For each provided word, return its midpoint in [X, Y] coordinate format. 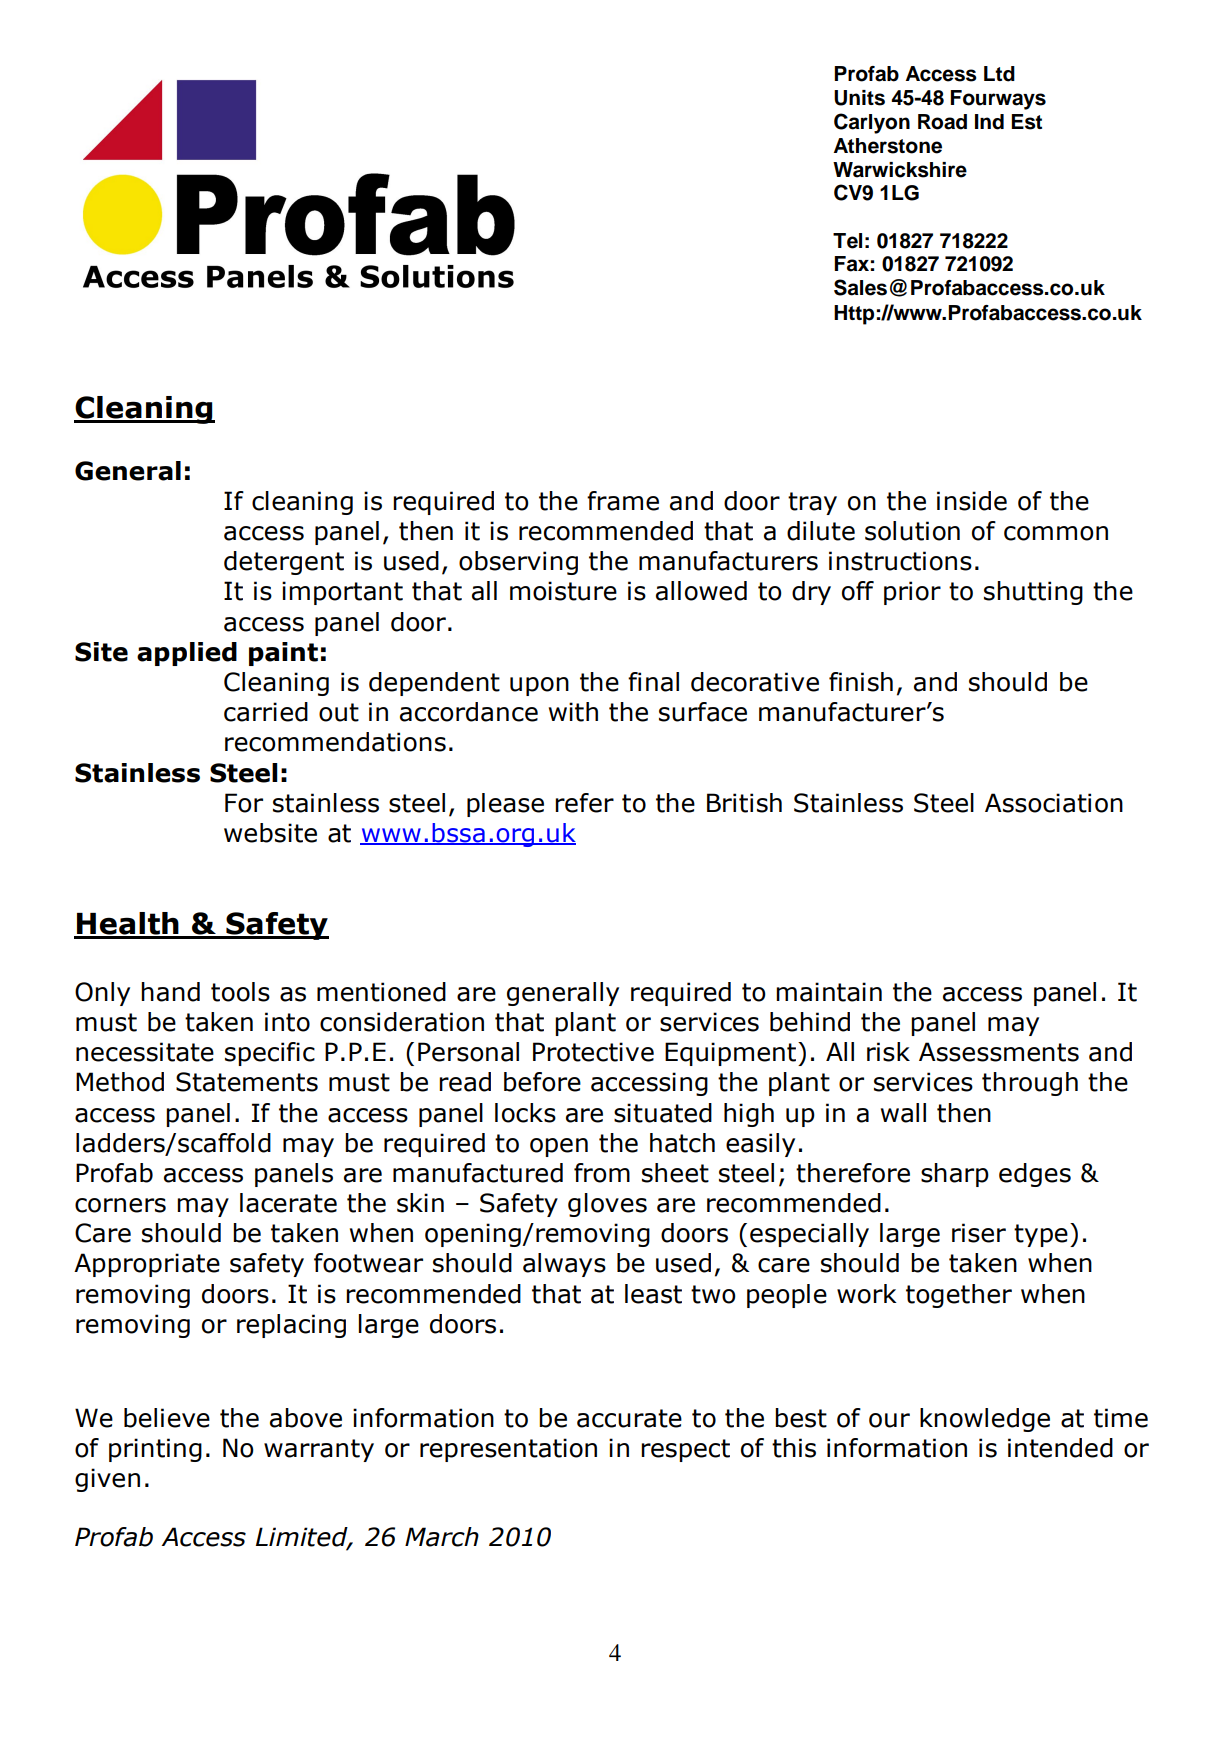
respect [685, 1450]
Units [859, 98]
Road [942, 122]
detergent [284, 563]
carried [266, 712]
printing [155, 1450]
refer [584, 803]
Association [1054, 803]
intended [1060, 1448]
